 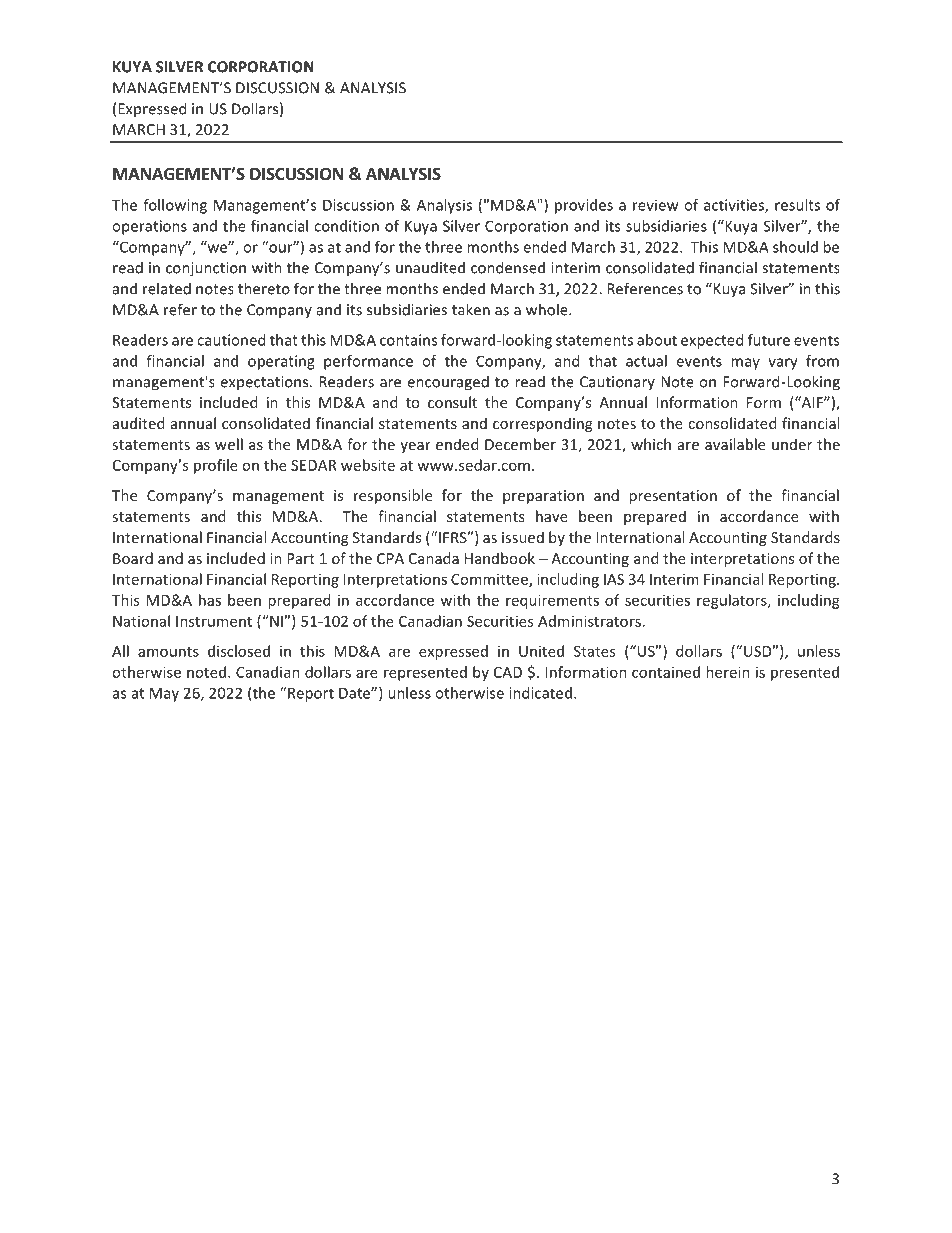 I want to click on CAD, so click(x=508, y=672).
